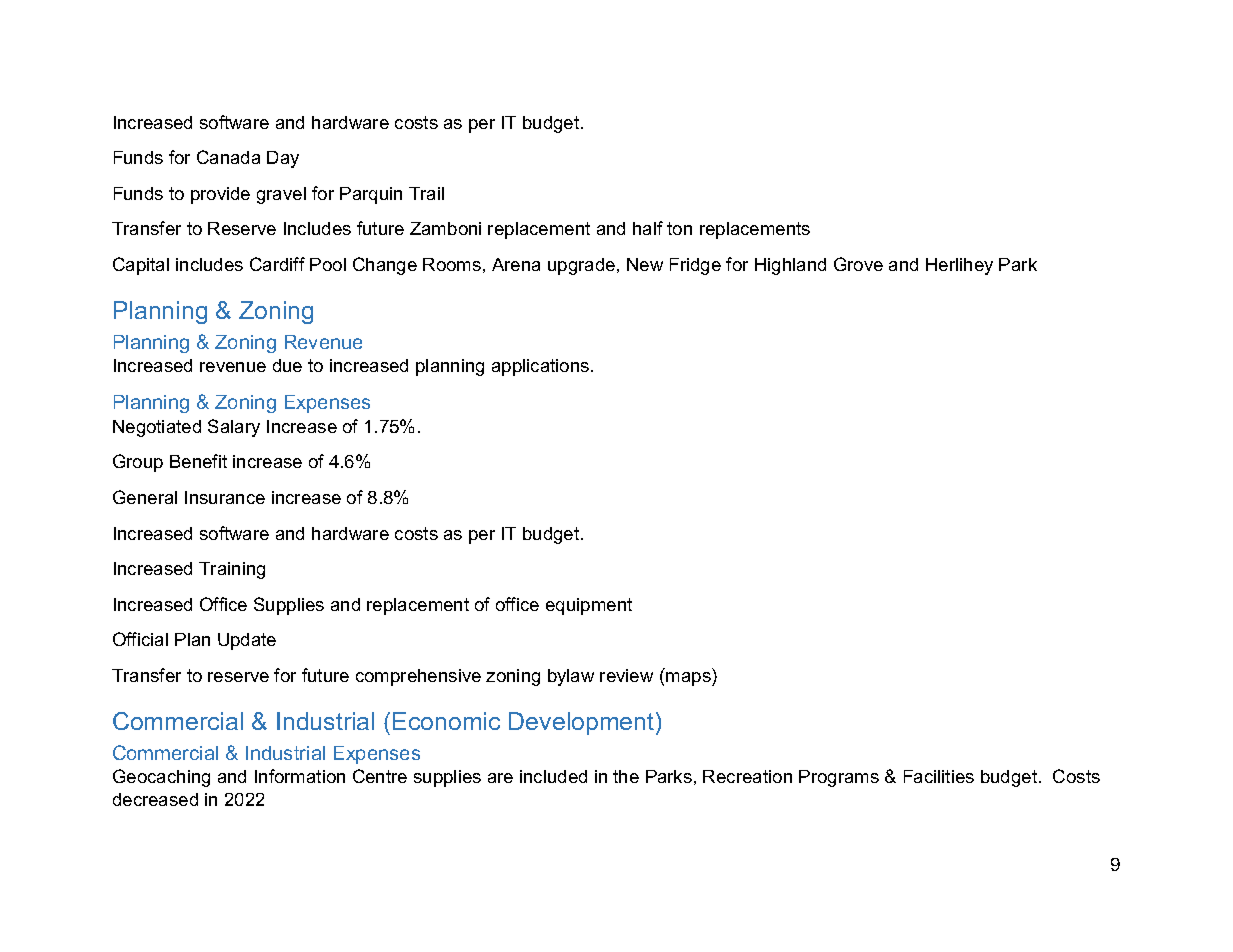 The width and height of the screenshot is (1233, 952). Describe the element at coordinates (228, 157) in the screenshot. I see `Canada` at that location.
